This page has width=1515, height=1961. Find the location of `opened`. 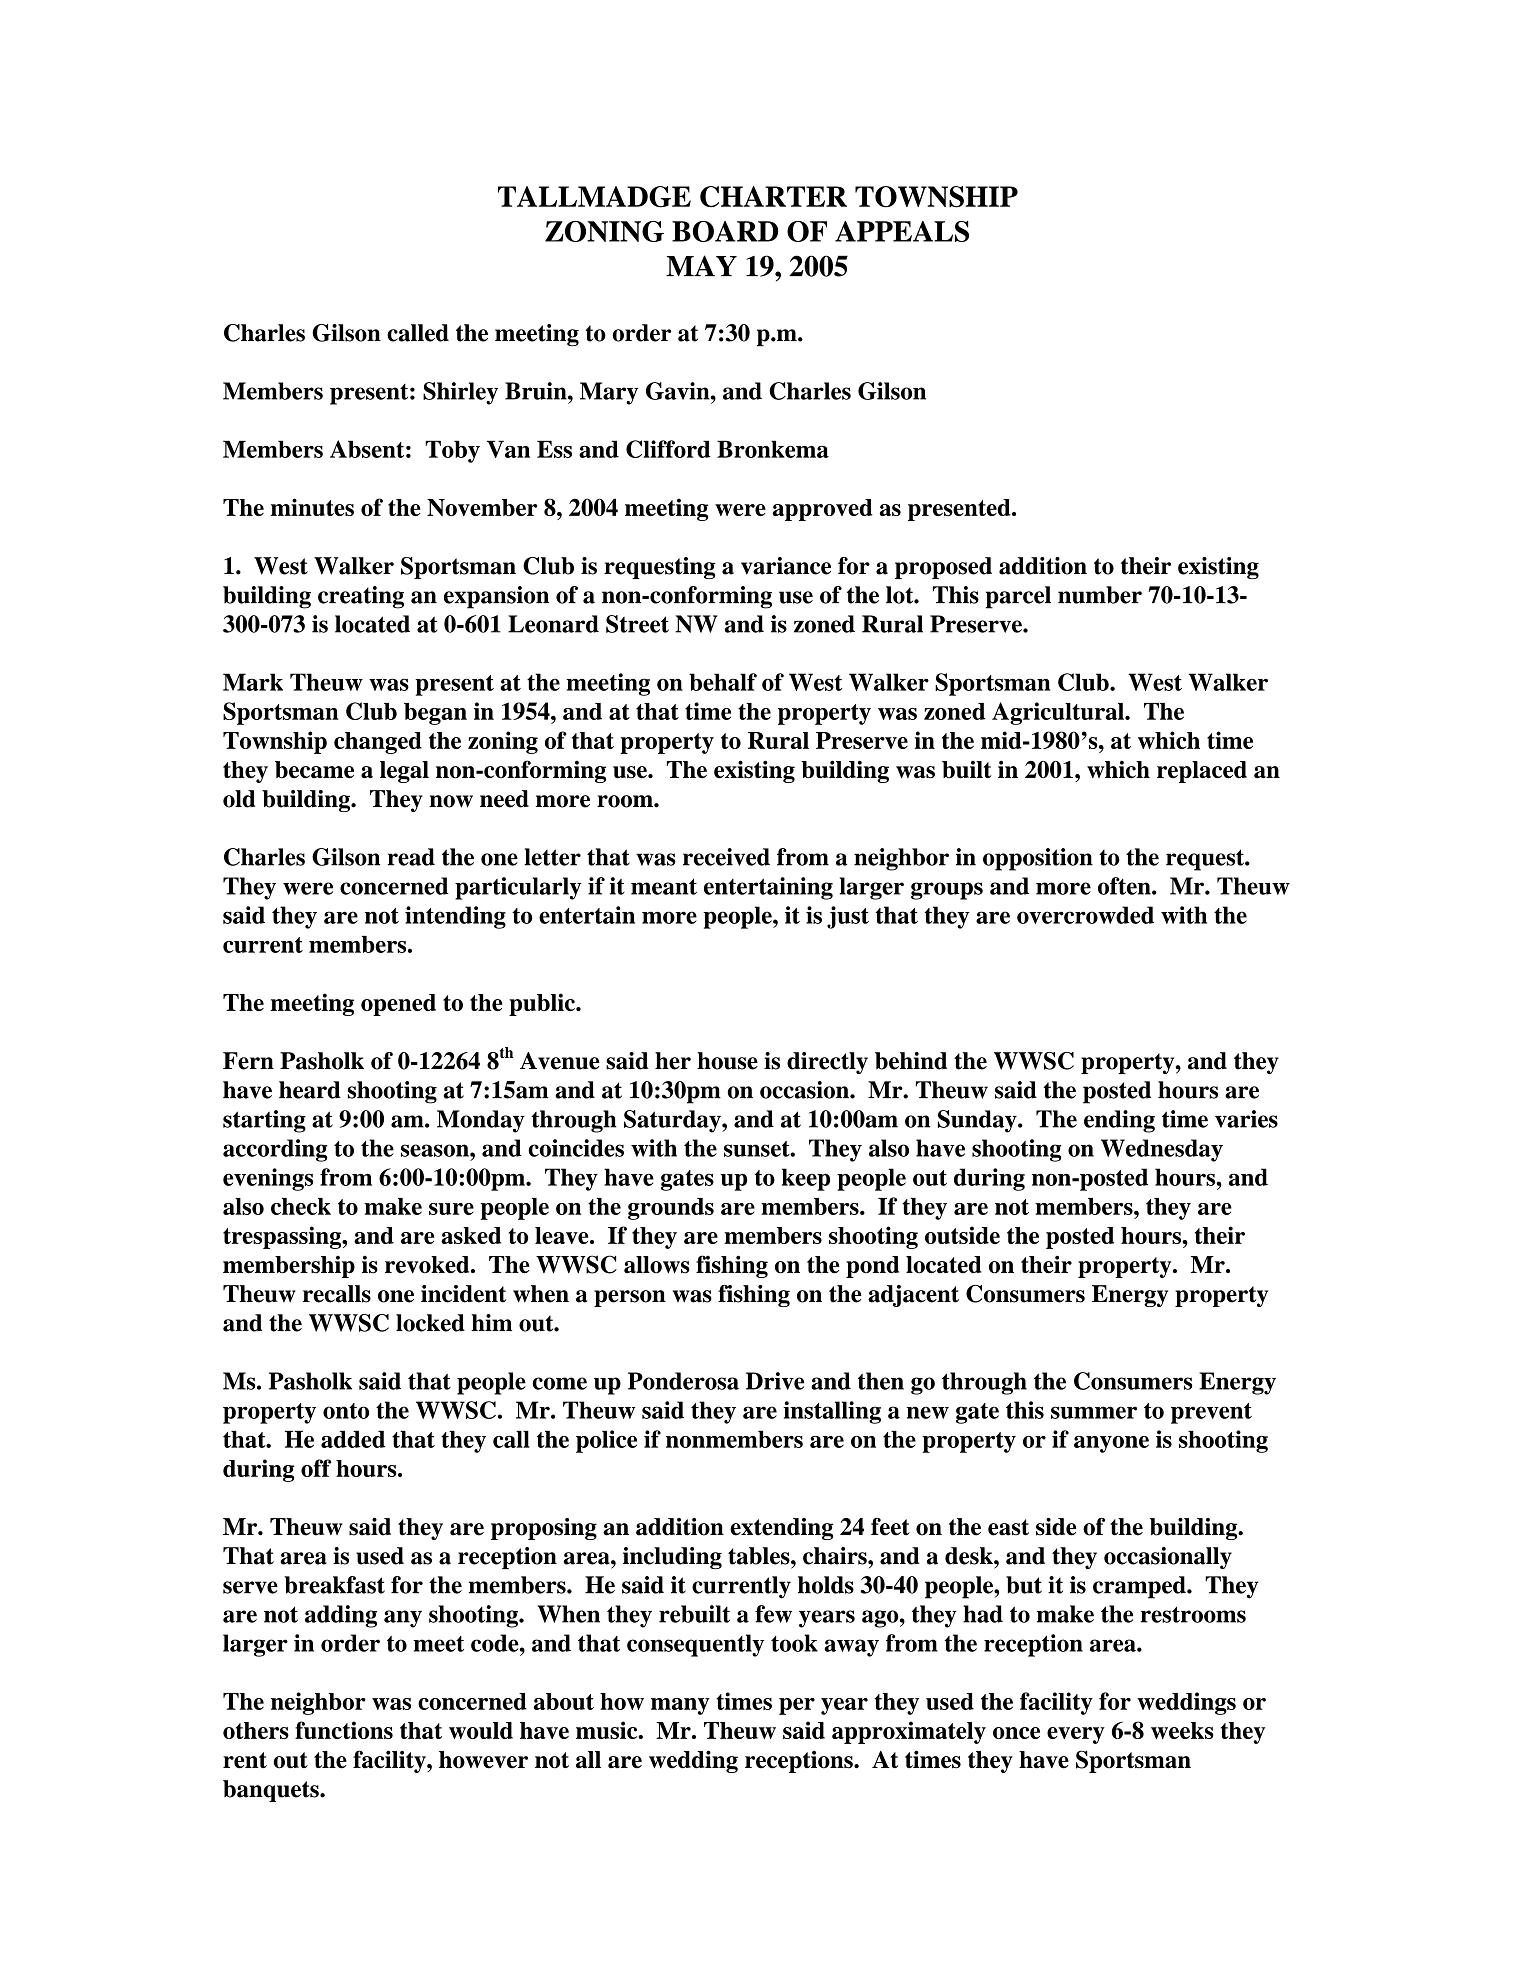

opened is located at coordinates (398, 1005).
